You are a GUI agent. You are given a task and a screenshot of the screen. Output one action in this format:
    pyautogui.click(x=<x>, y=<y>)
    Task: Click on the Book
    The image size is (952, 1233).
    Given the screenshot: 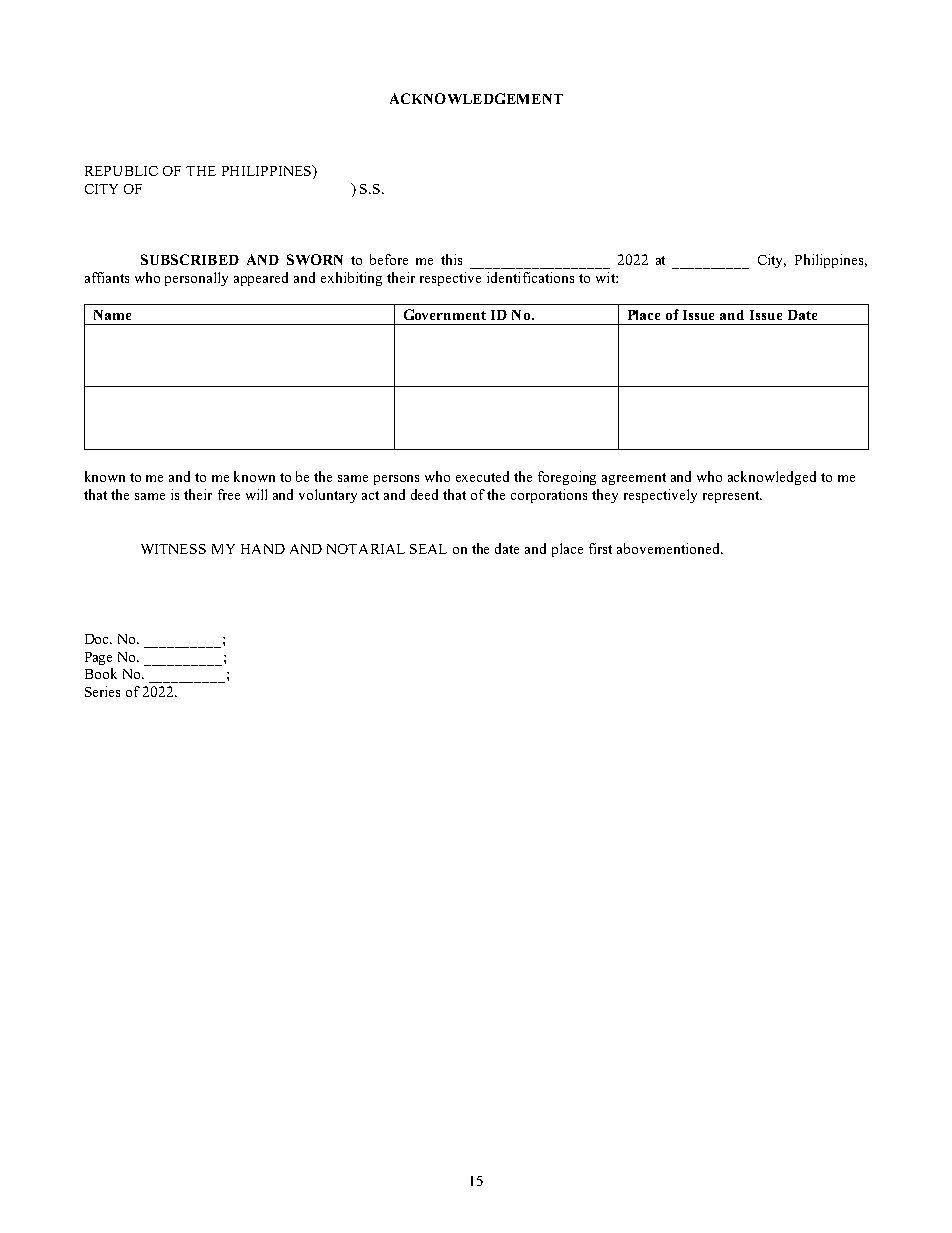 What is the action you would take?
    pyautogui.click(x=101, y=673)
